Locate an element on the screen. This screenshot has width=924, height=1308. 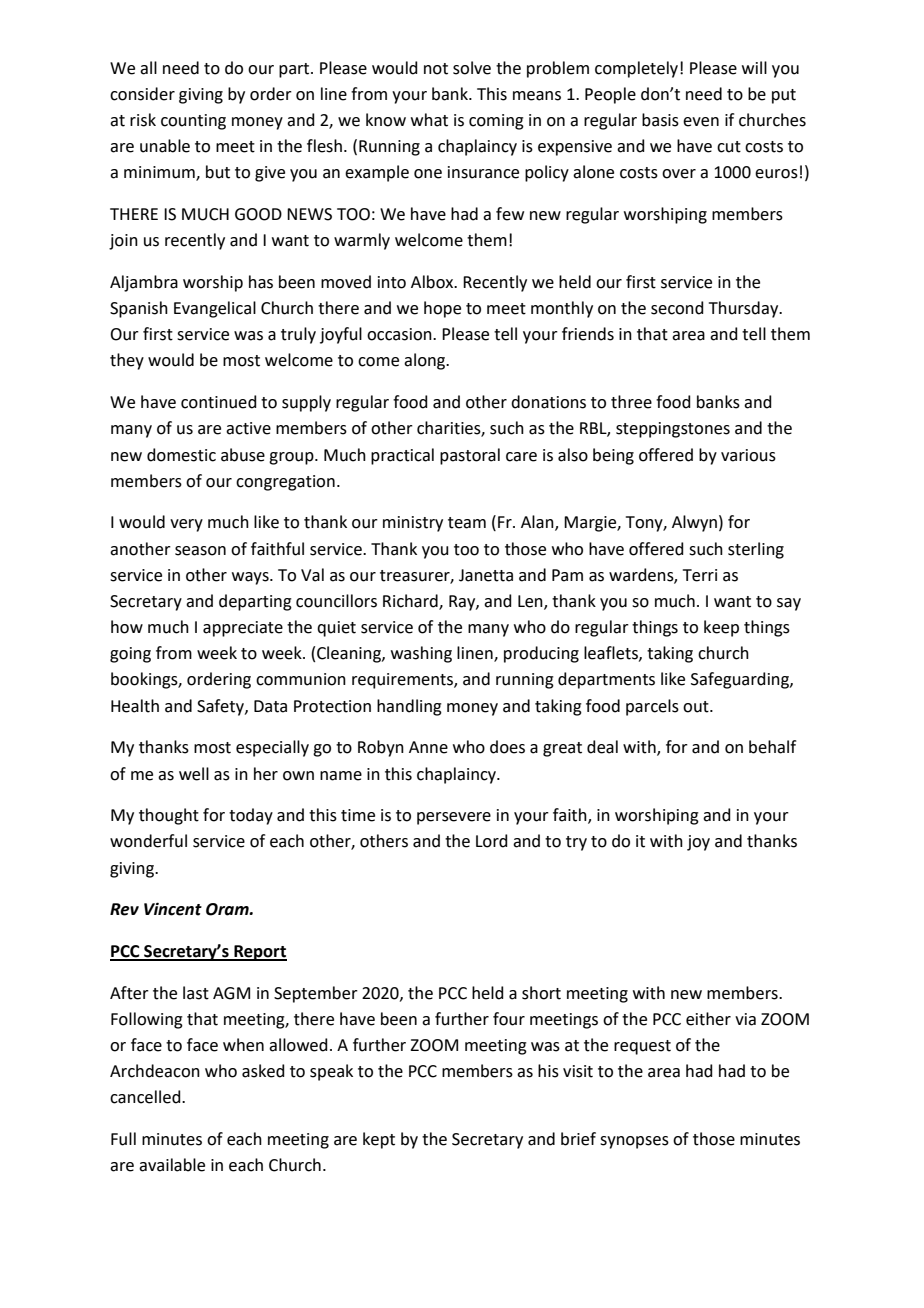
steppingstones is located at coordinates (673, 430).
